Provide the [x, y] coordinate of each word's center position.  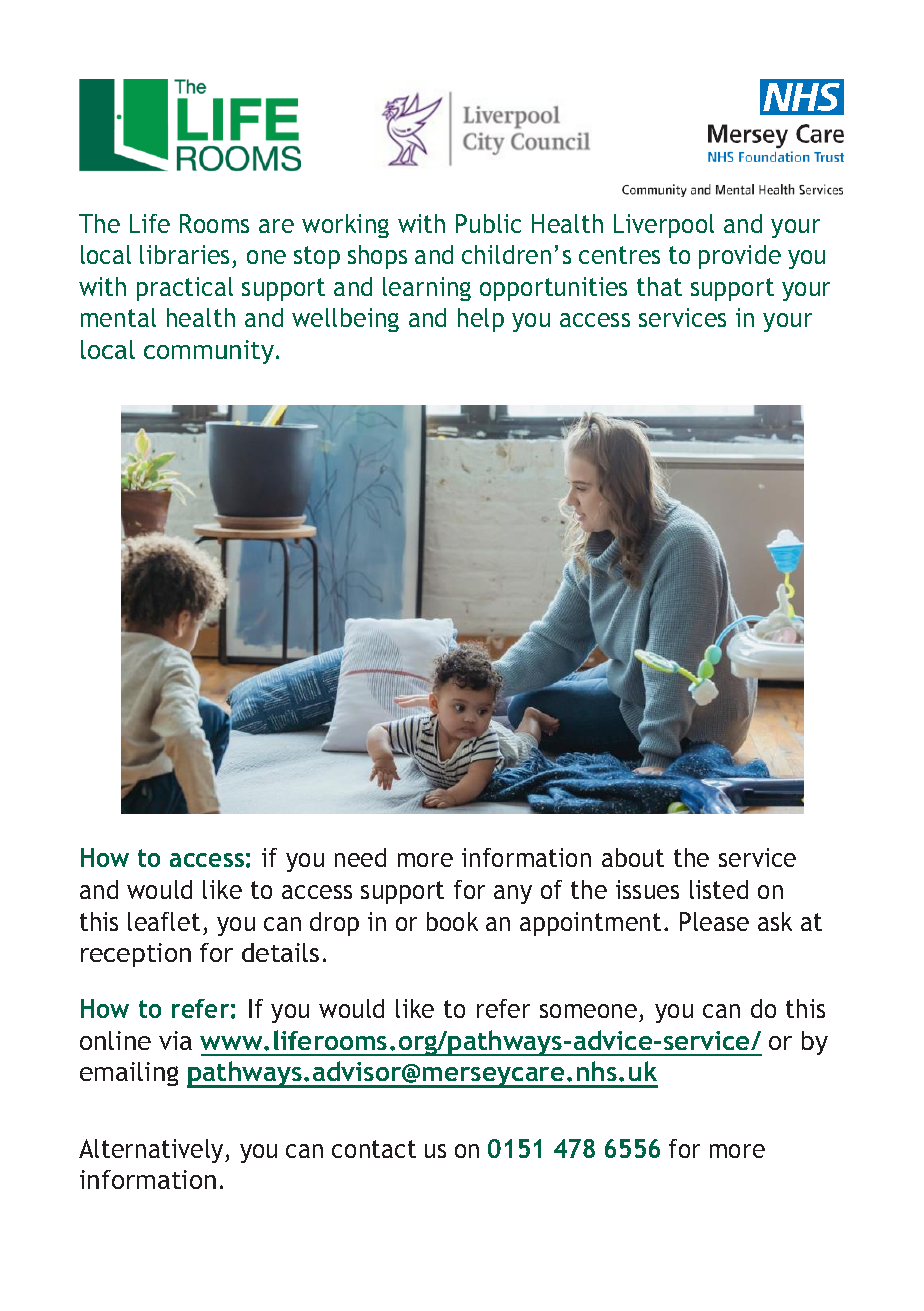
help [481, 320]
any [513, 894]
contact [374, 1149]
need [360, 857]
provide [740, 257]
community [209, 352]
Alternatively [152, 1151]
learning [427, 289]
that [659, 286]
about [633, 857]
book [452, 921]
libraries [184, 254]
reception [136, 955]
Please [714, 921]
